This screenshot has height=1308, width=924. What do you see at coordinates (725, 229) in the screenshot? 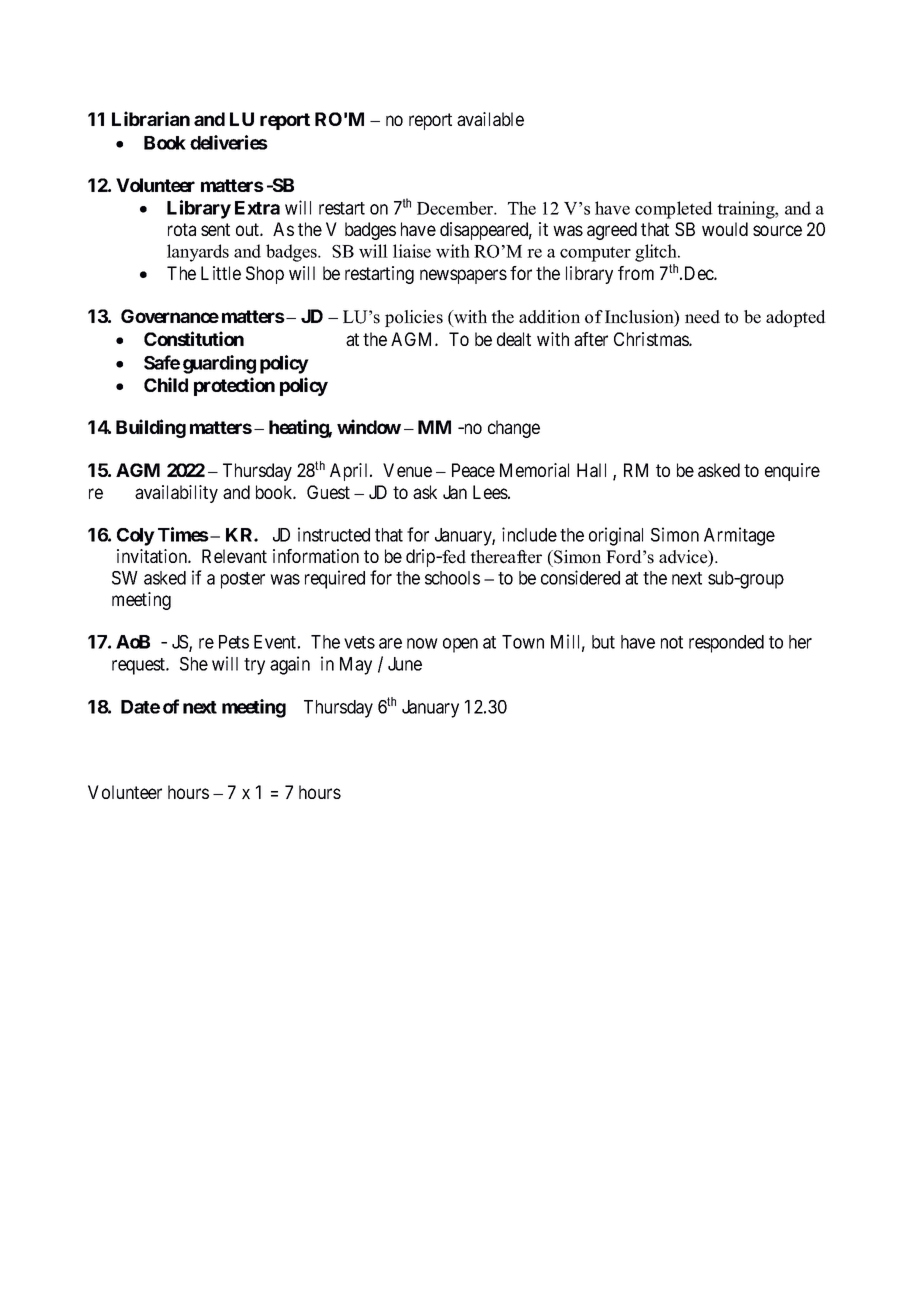
I see `would` at bounding box center [725, 229].
